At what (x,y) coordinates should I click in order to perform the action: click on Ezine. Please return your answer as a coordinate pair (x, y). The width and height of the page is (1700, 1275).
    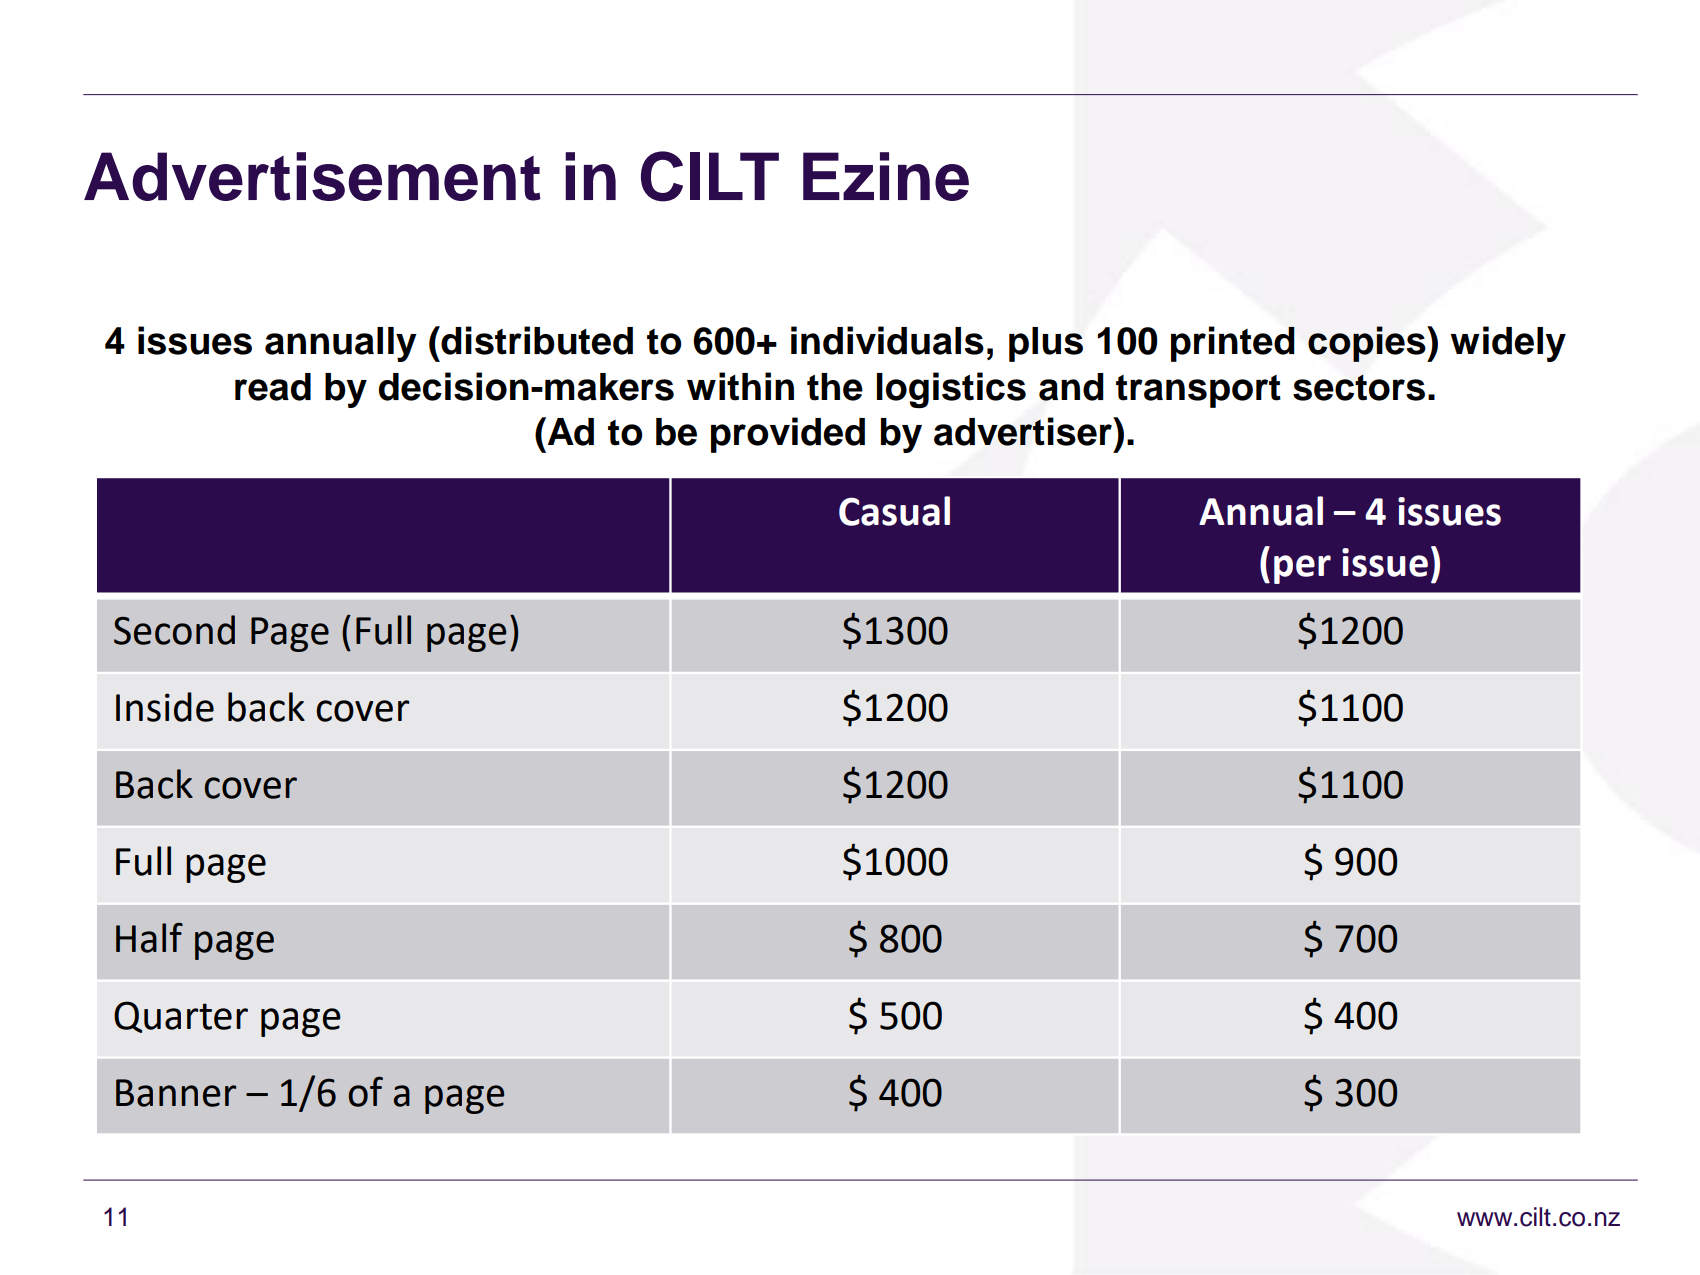
    Looking at the image, I should click on (886, 176).
